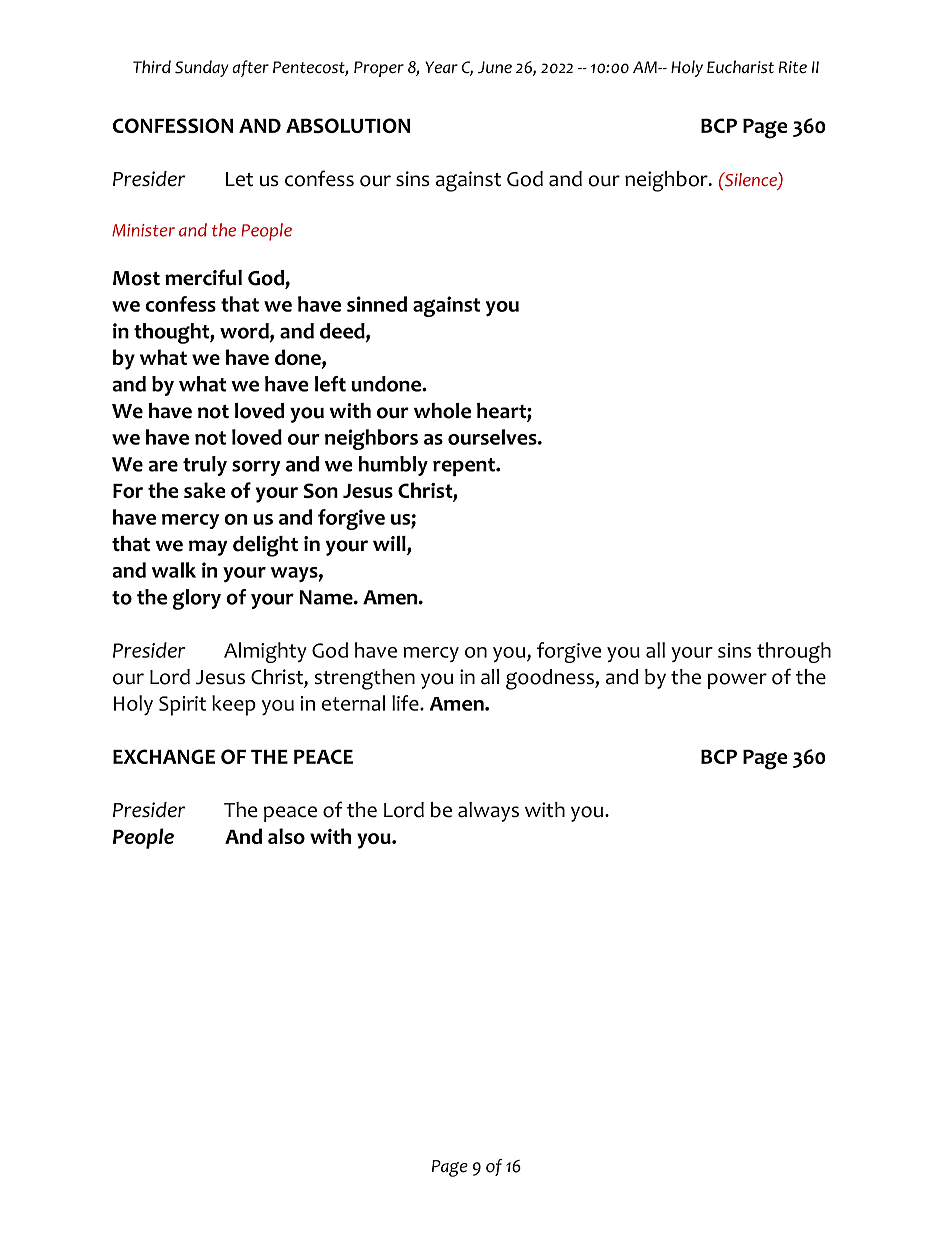 This screenshot has width=952, height=1233. What do you see at coordinates (286, 836) in the screenshot?
I see `also` at bounding box center [286, 836].
